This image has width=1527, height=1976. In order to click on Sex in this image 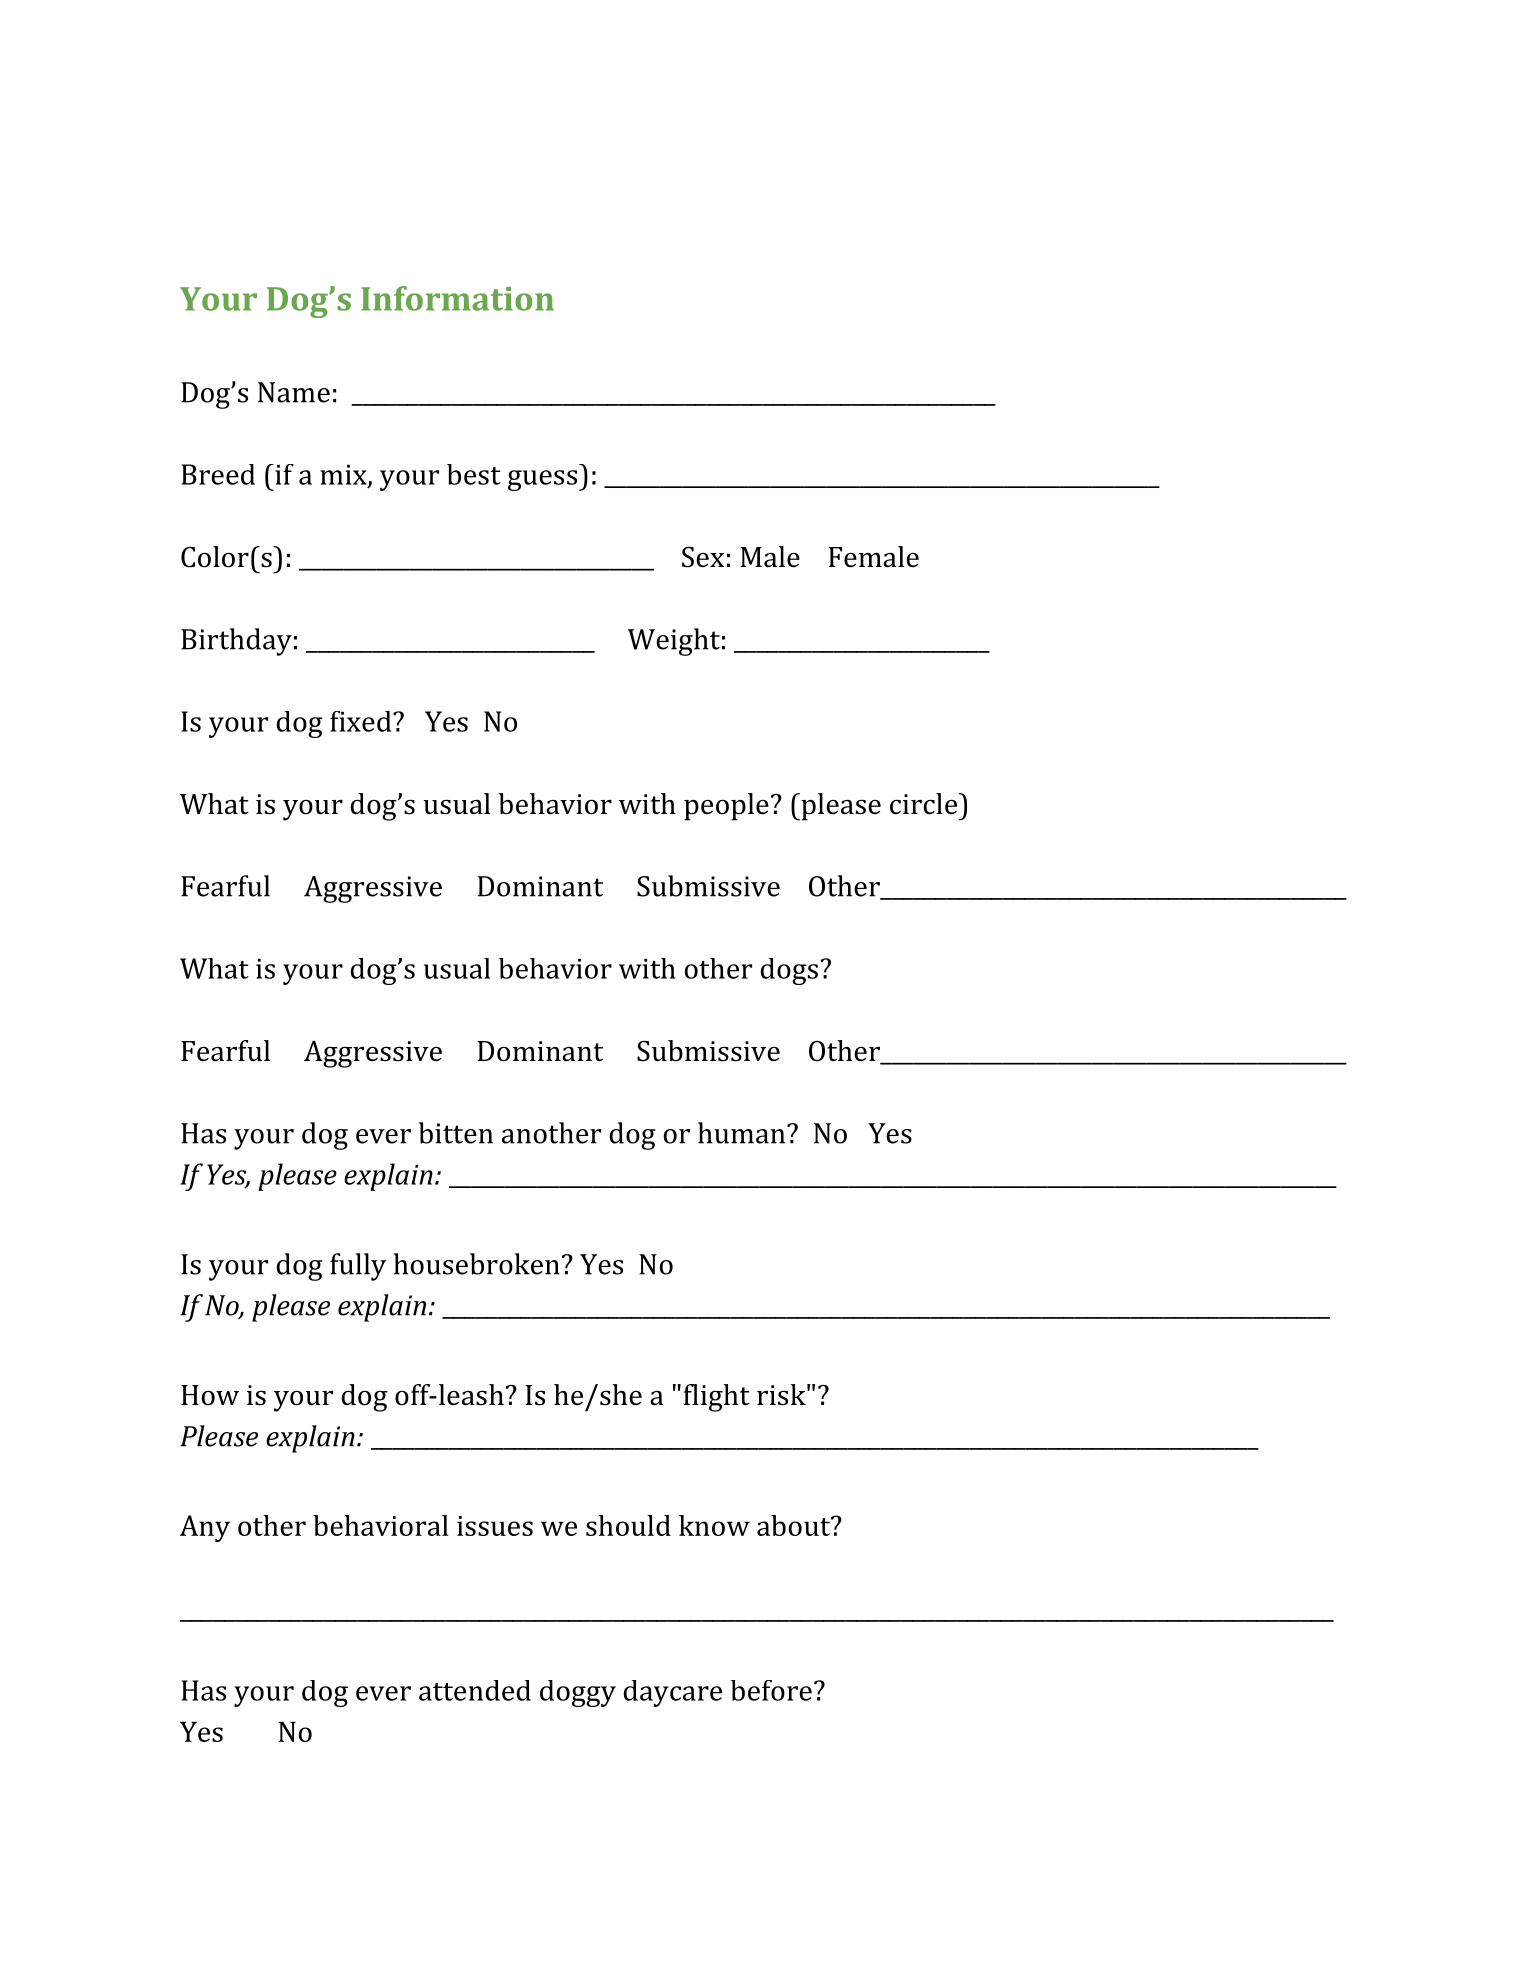, I will do `click(703, 557)`.
